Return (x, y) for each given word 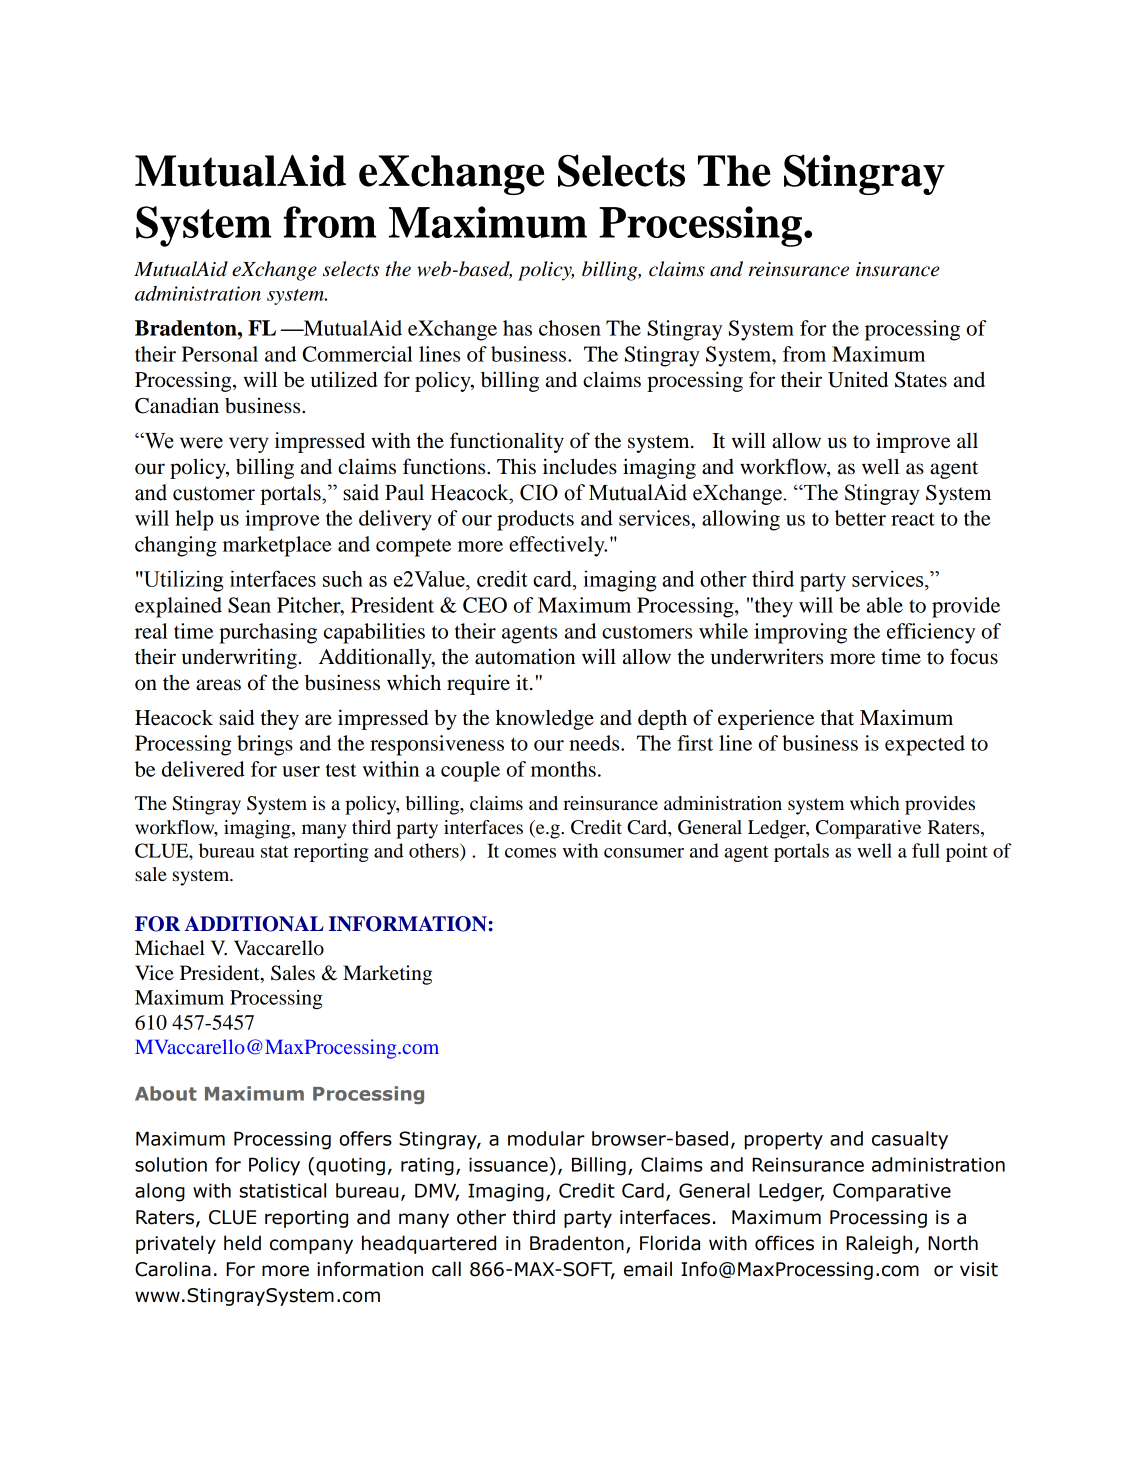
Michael (170, 948)
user (301, 771)
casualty (910, 1140)
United (858, 379)
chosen (570, 328)
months (563, 769)
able (885, 605)
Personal (220, 354)
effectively (558, 546)
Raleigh (879, 1244)
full (926, 850)
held (242, 1243)
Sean (249, 605)
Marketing (387, 975)
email (648, 1269)
